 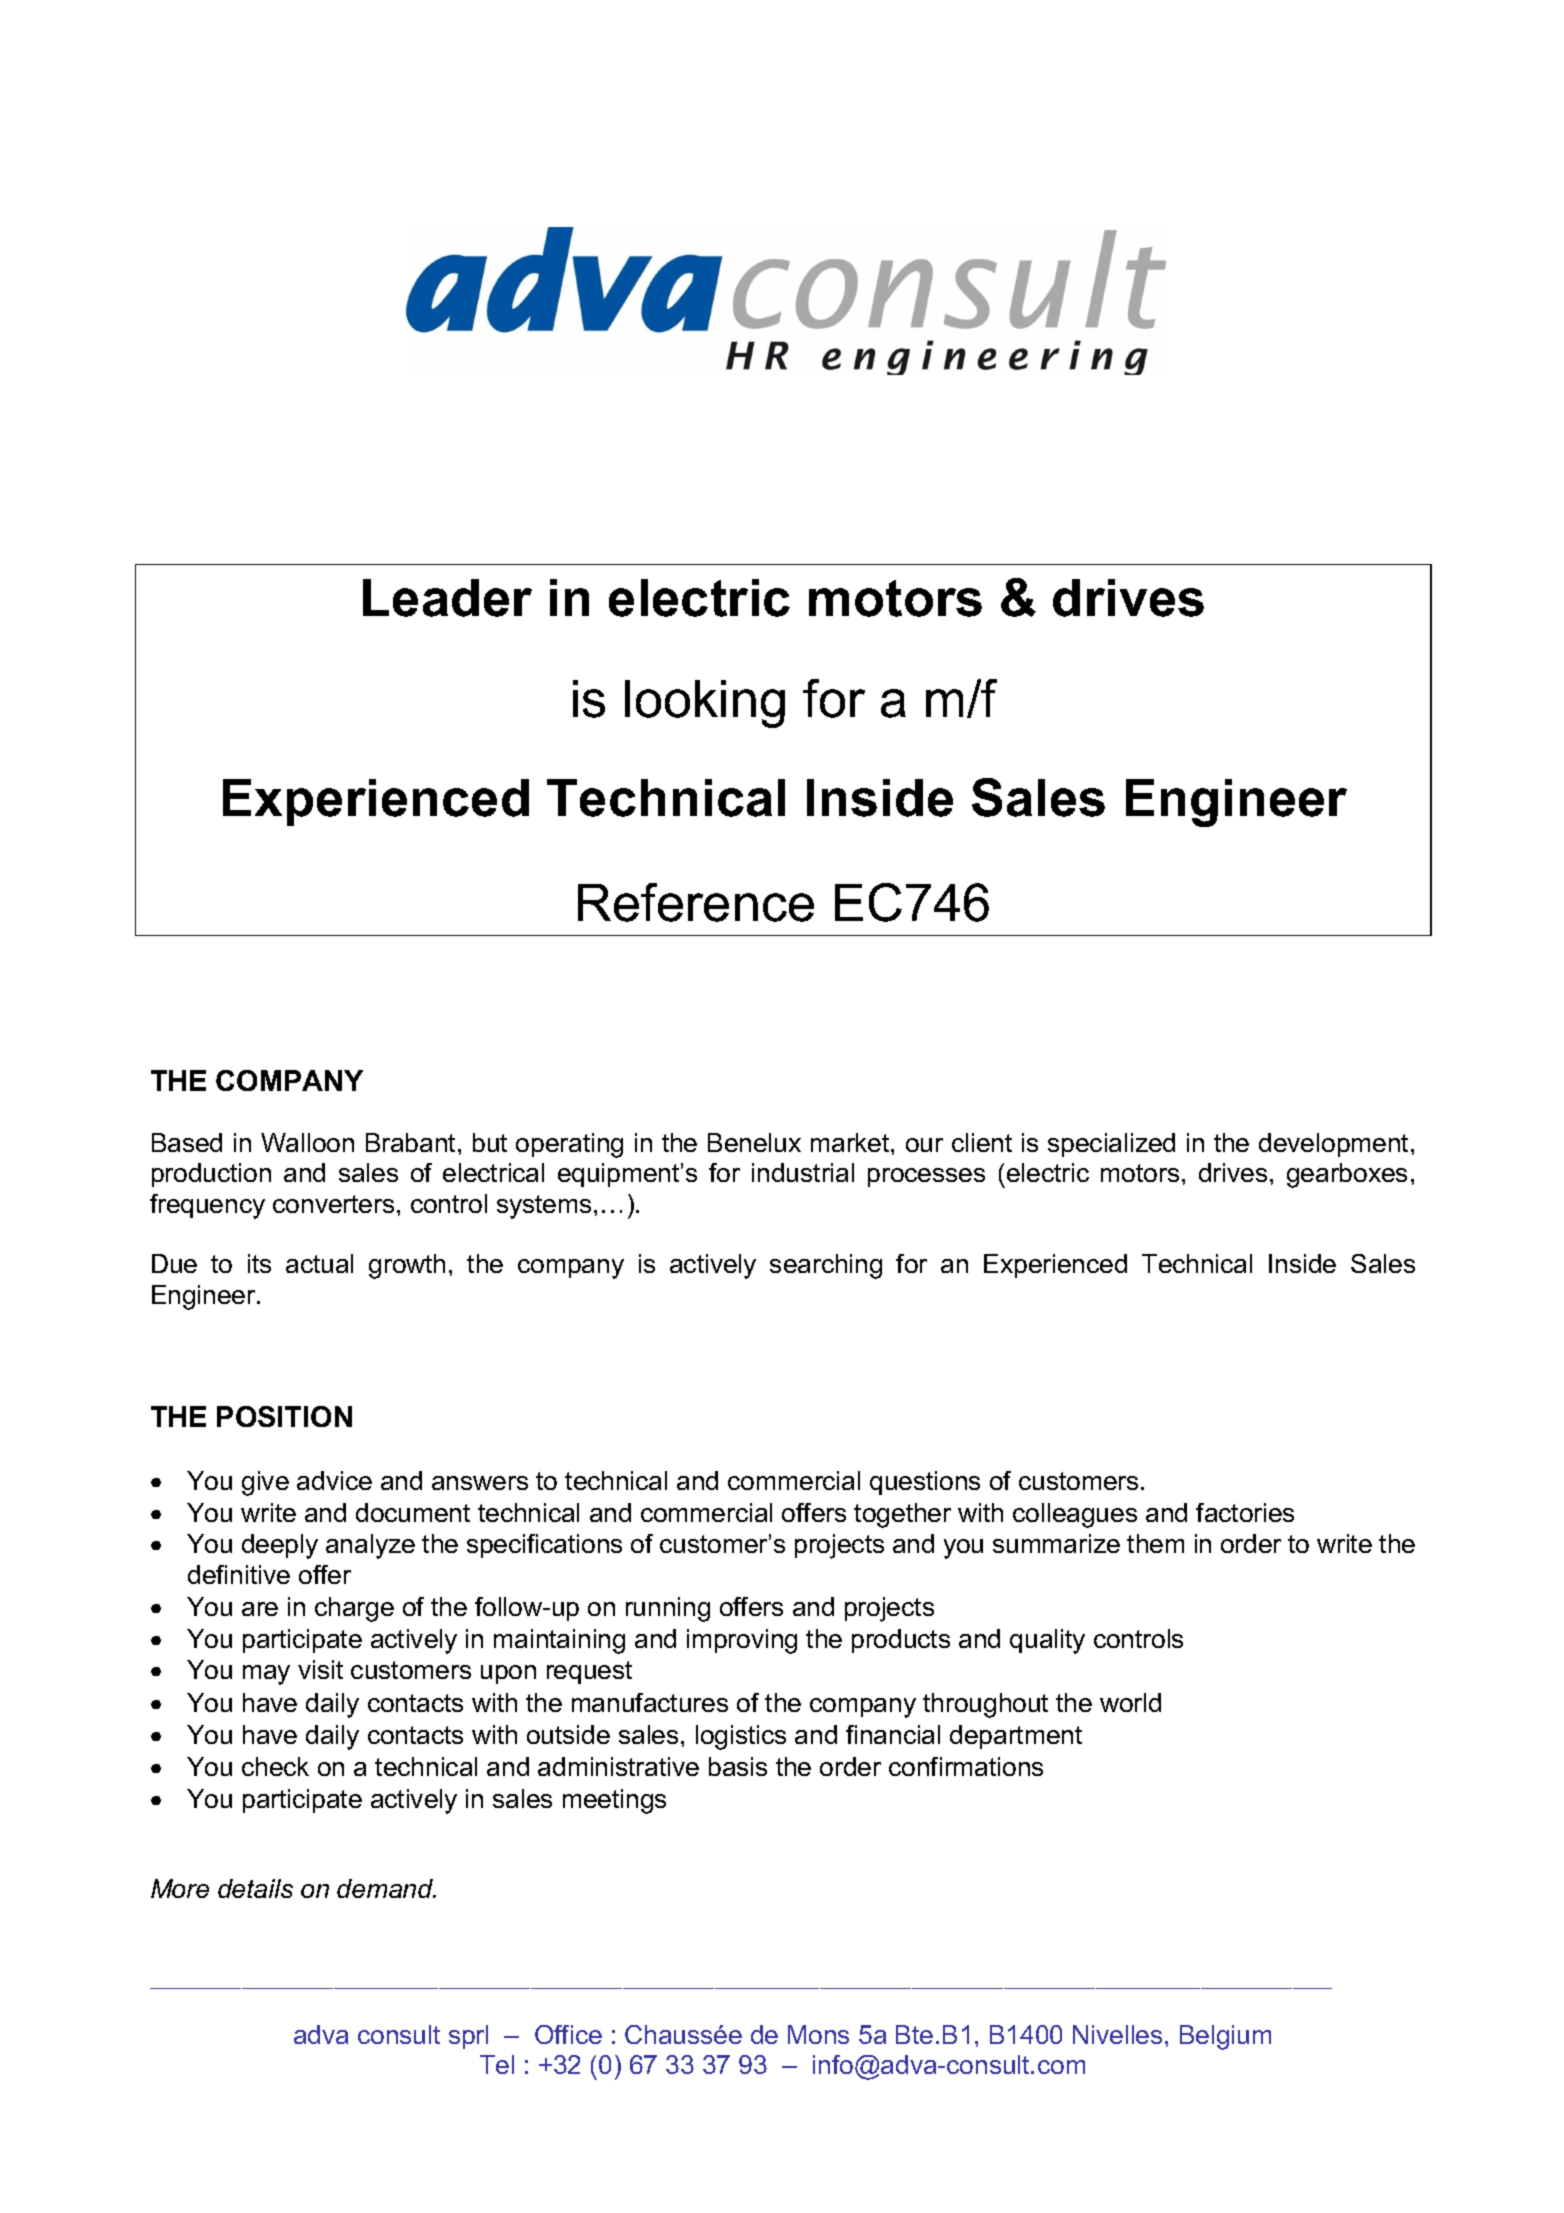 What do you see at coordinates (851, 1142) in the screenshot?
I see `market` at bounding box center [851, 1142].
